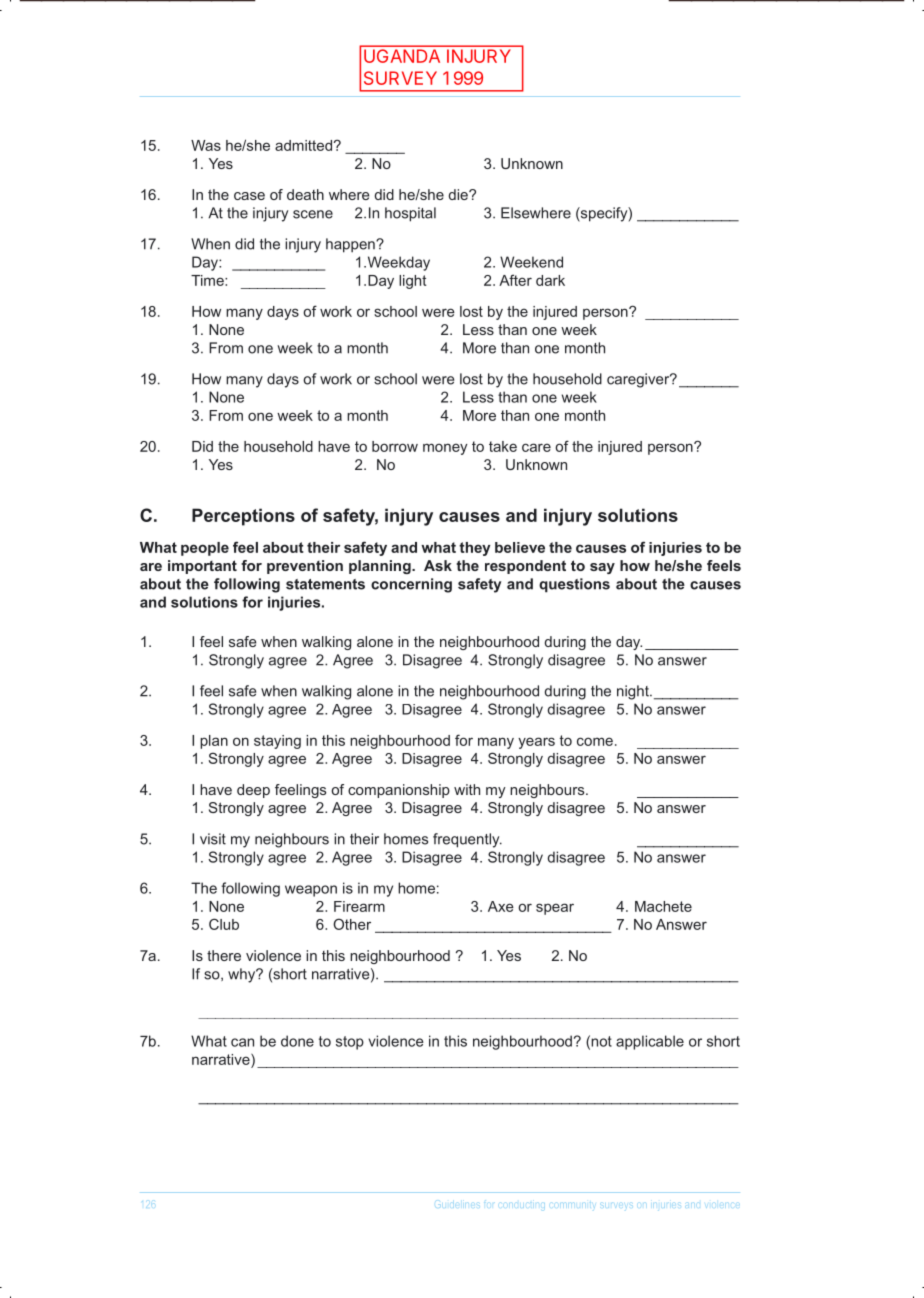  Describe the element at coordinates (550, 280) in the screenshot. I see `dark` at that location.
